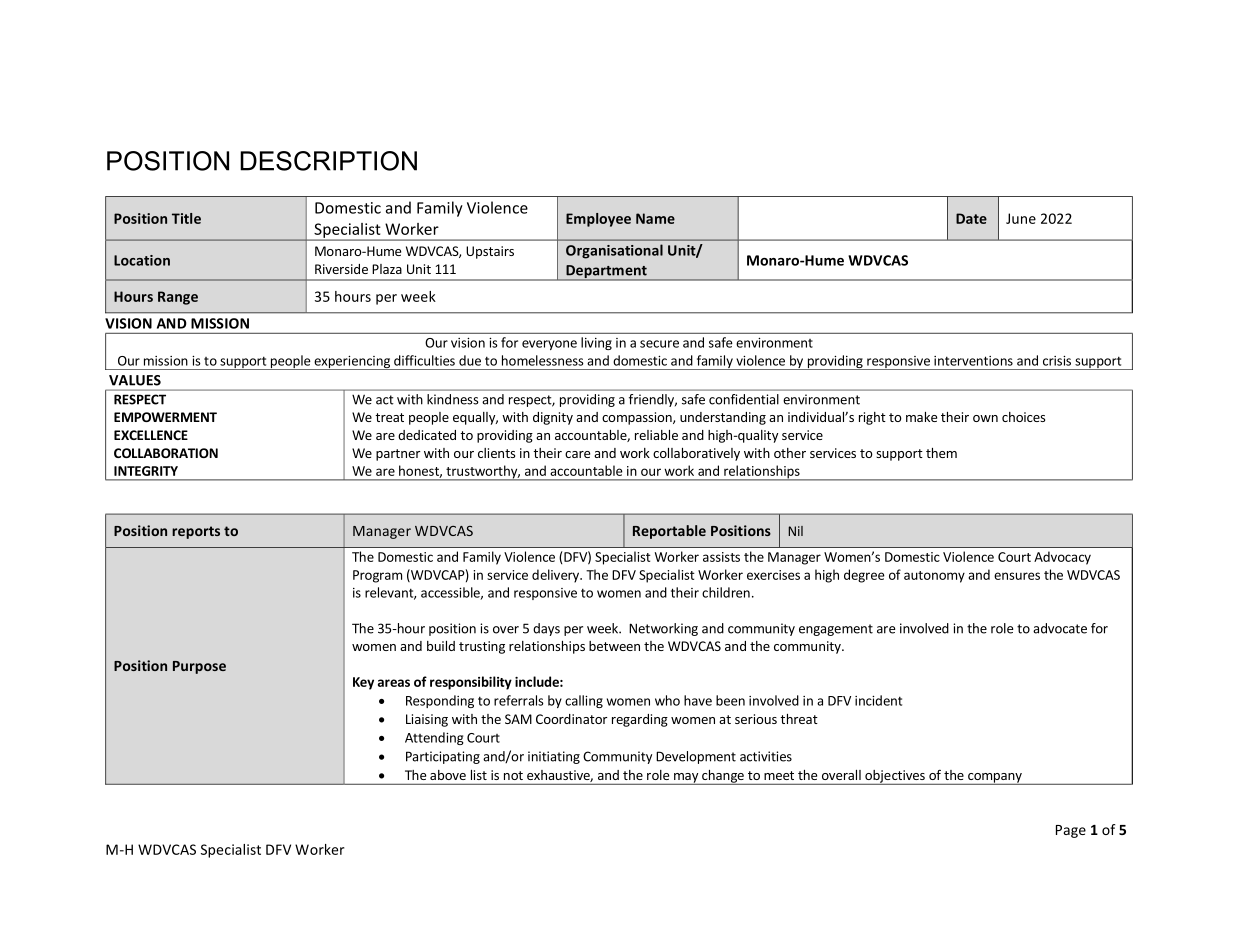 Image resolution: width=1233 pixels, height=952 pixels. What do you see at coordinates (448, 775) in the screenshot?
I see `above` at bounding box center [448, 775].
